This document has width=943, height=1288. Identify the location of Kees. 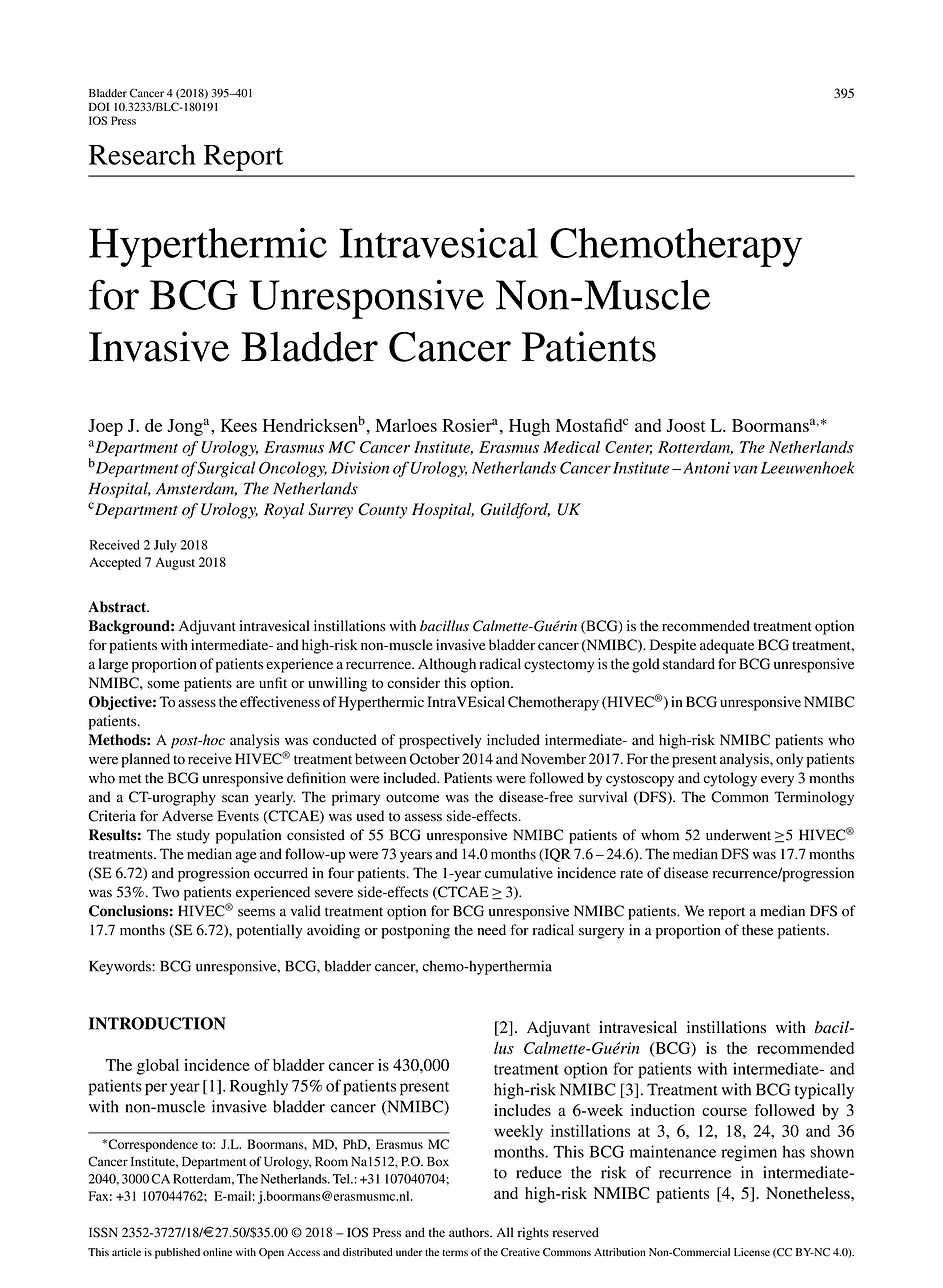
(239, 425).
